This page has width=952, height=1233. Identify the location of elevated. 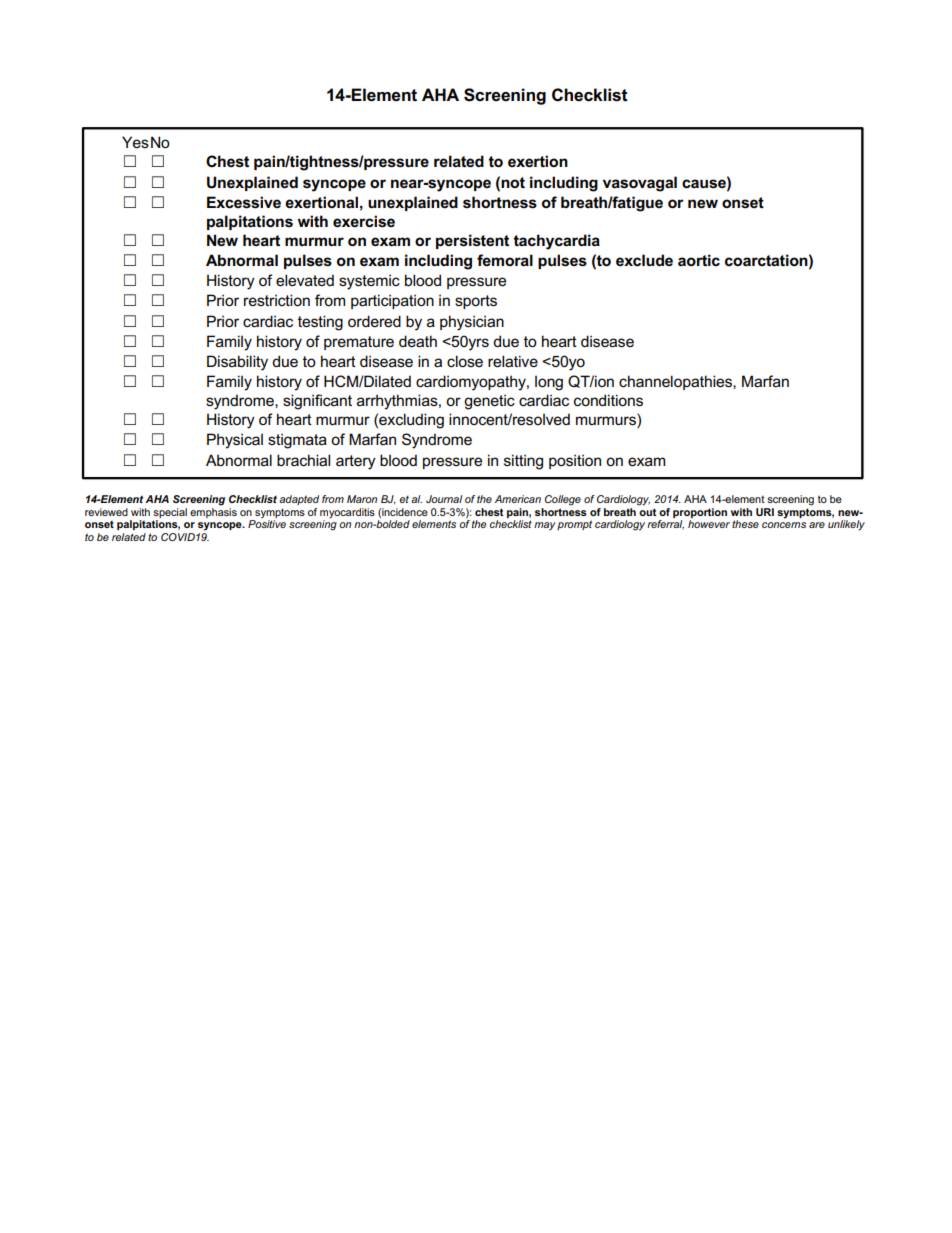
(305, 280).
